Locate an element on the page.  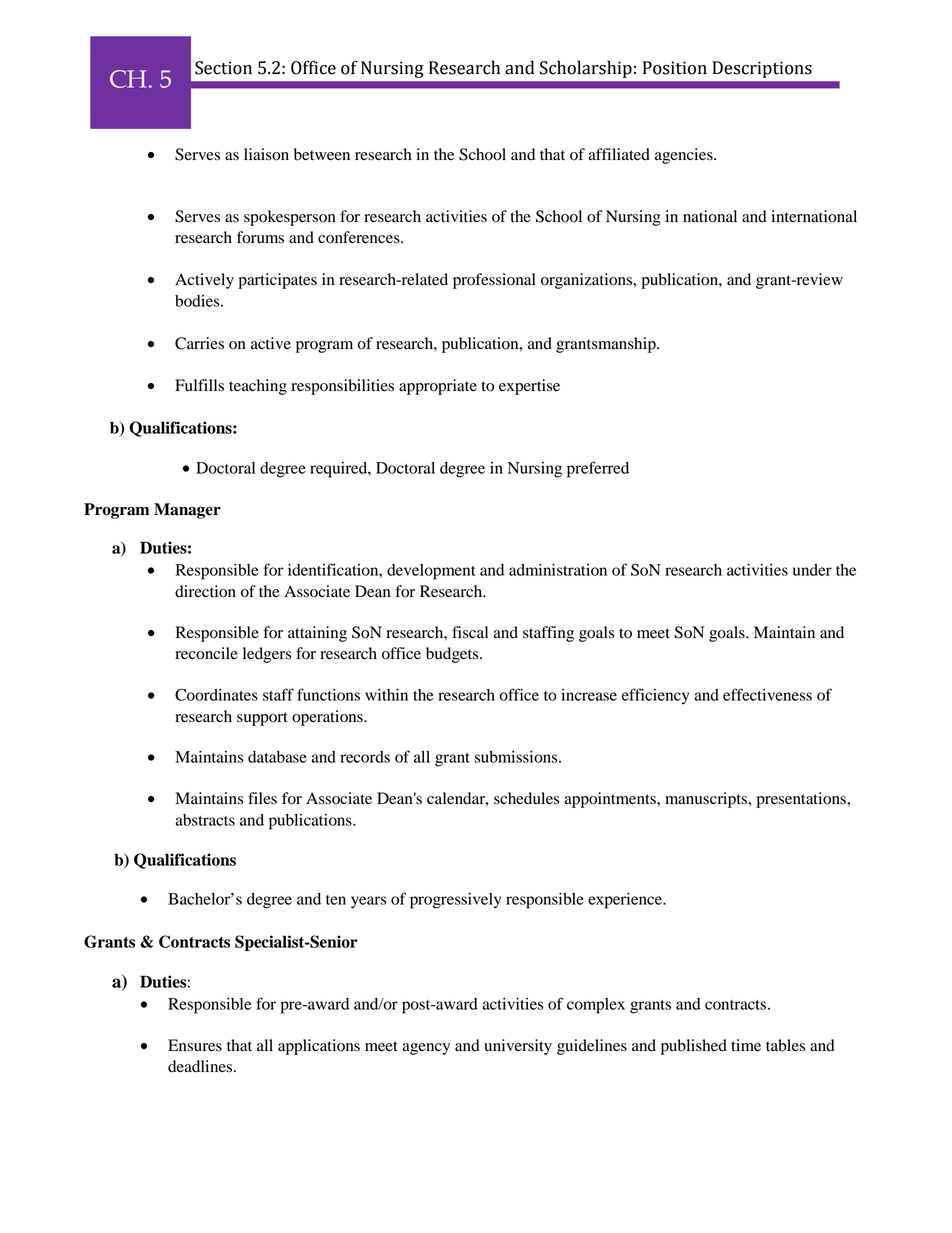
affiliated is located at coordinates (619, 154).
